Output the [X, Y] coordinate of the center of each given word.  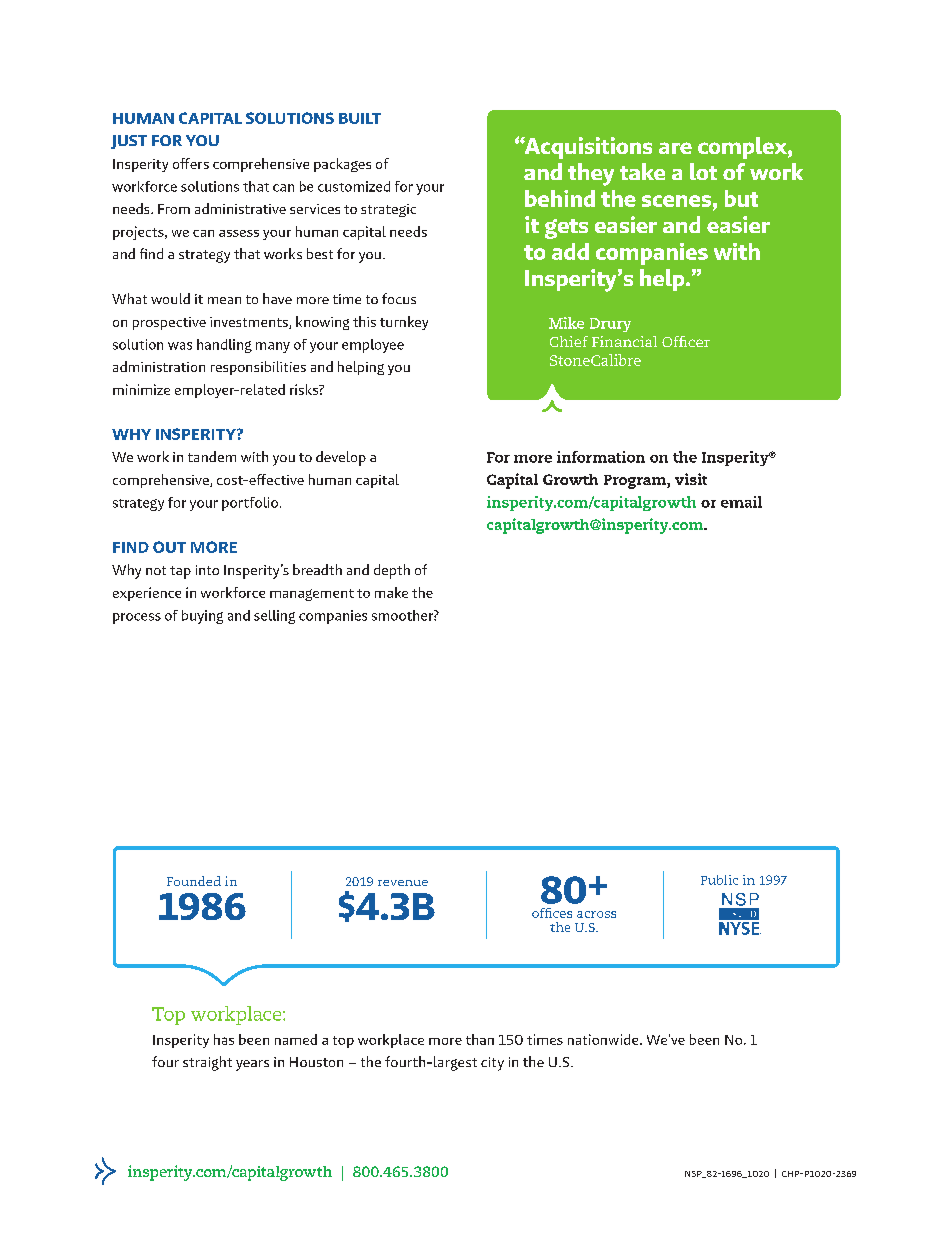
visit [691, 479]
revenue [403, 883]
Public [719, 880]
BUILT [360, 118]
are [675, 148]
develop [341, 458]
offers [191, 163]
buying [202, 617]
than [480, 1039]
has [224, 1039]
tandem [212, 456]
